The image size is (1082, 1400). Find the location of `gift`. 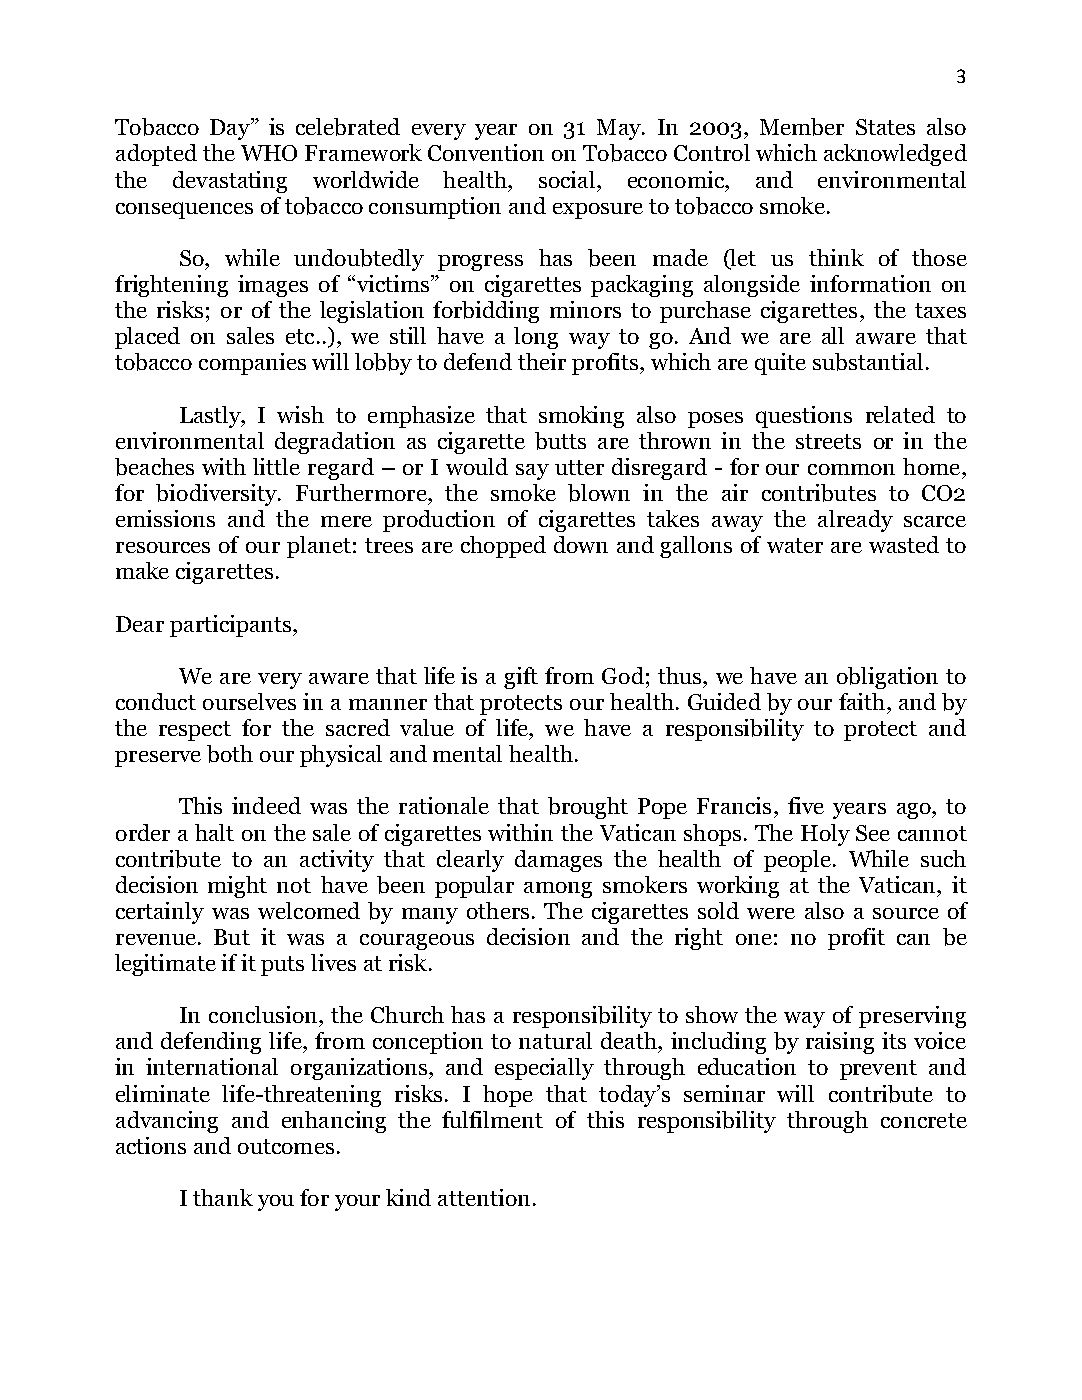

gift is located at coordinates (521, 678).
